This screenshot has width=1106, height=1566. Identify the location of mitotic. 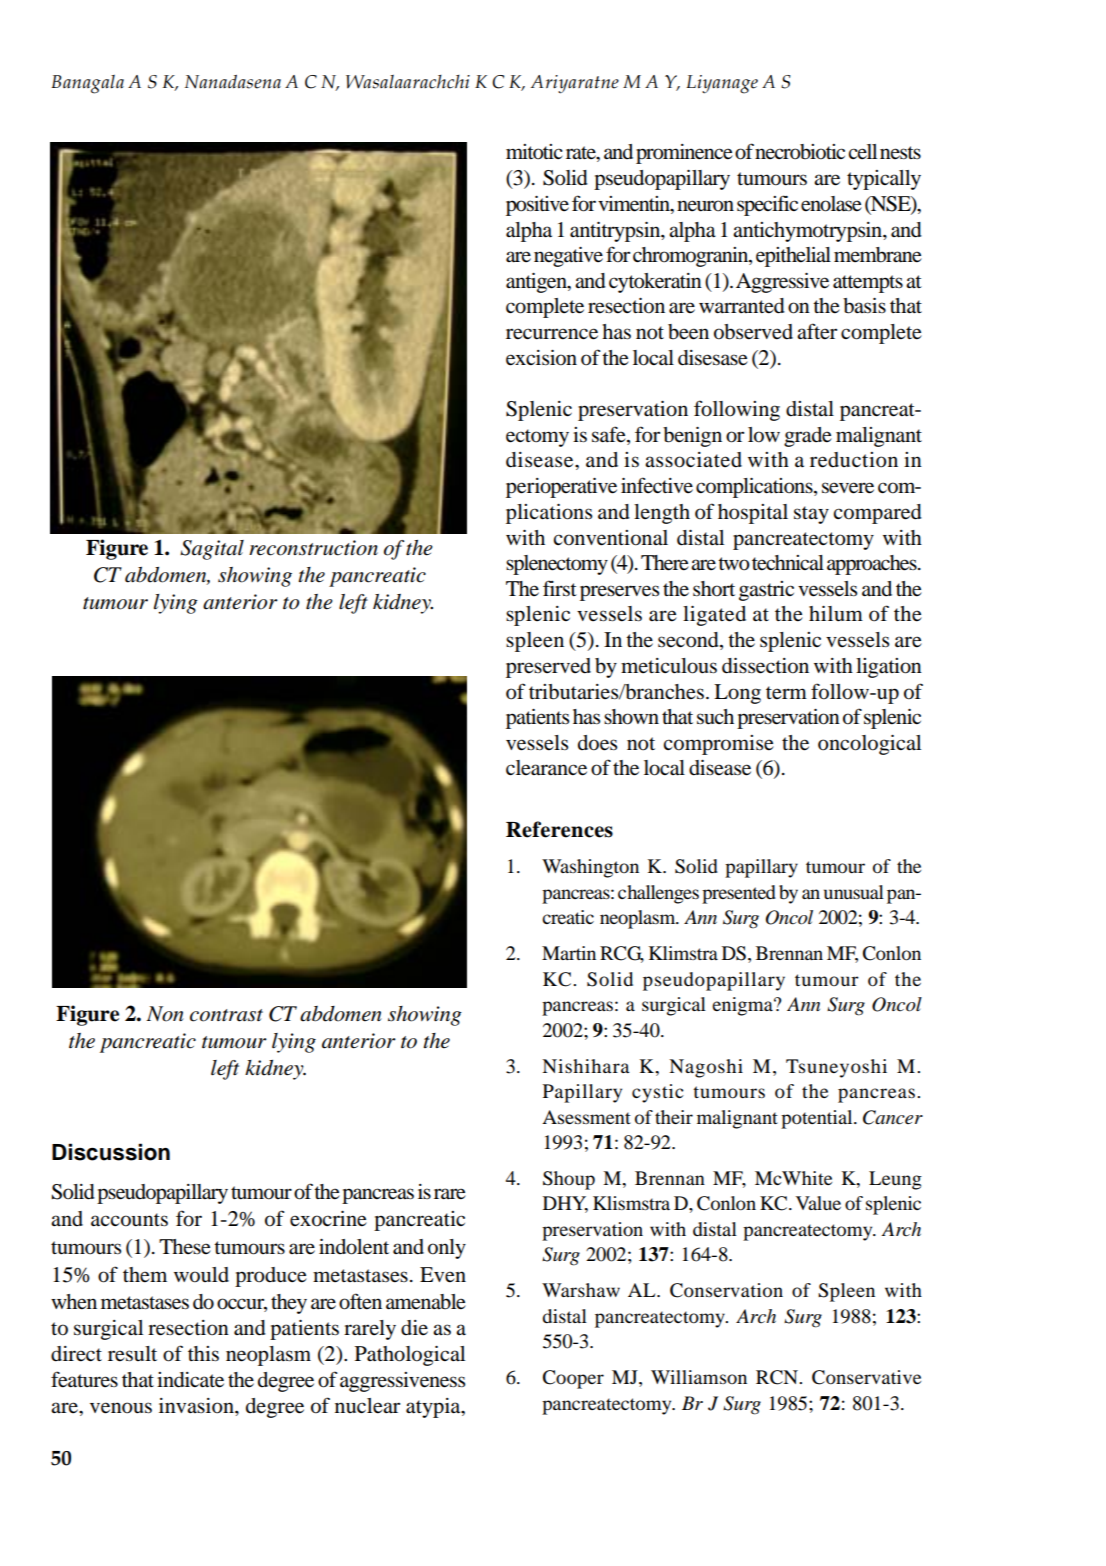
(534, 152).
